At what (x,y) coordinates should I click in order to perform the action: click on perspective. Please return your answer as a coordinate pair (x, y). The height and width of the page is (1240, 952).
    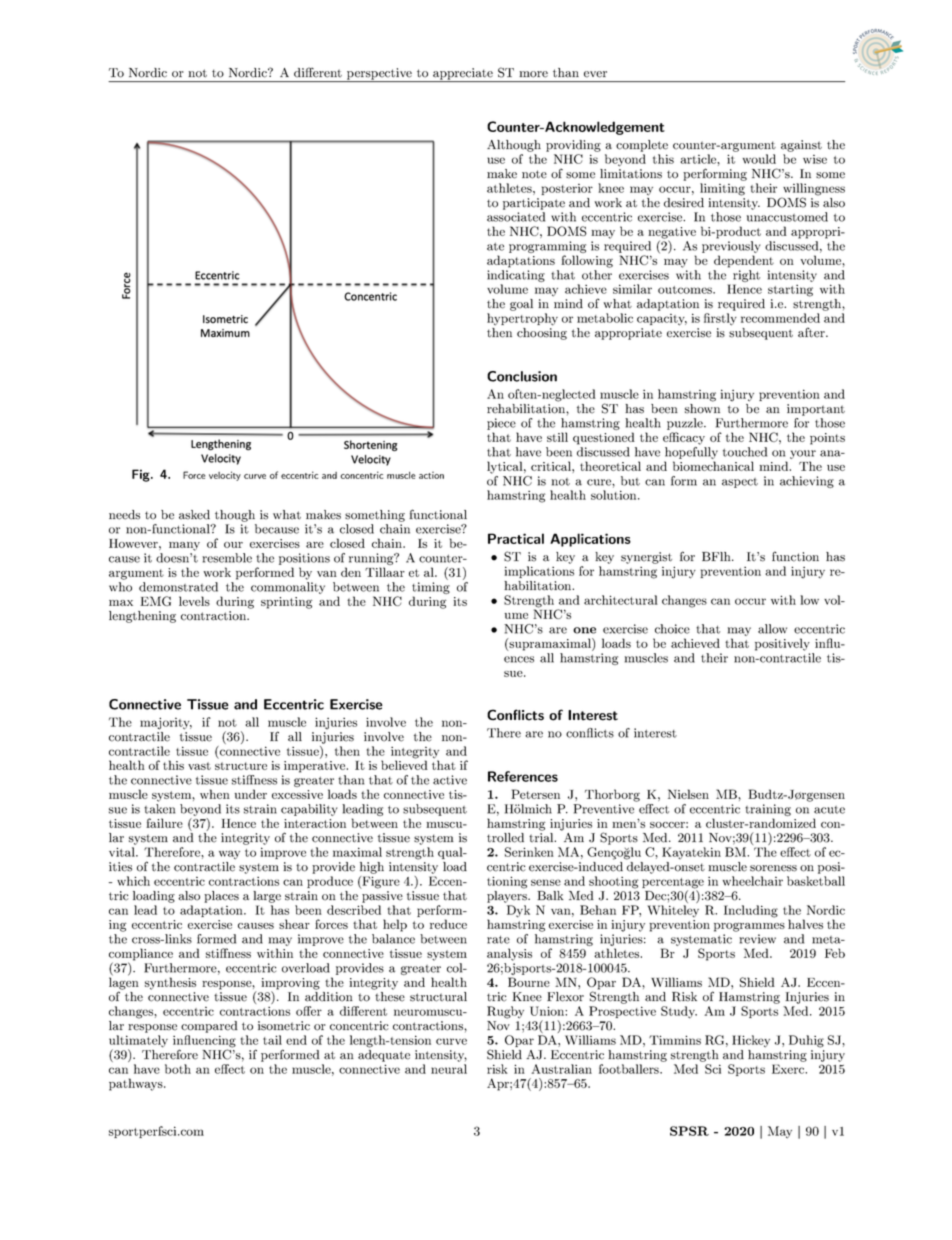
    Looking at the image, I should click on (379, 75).
